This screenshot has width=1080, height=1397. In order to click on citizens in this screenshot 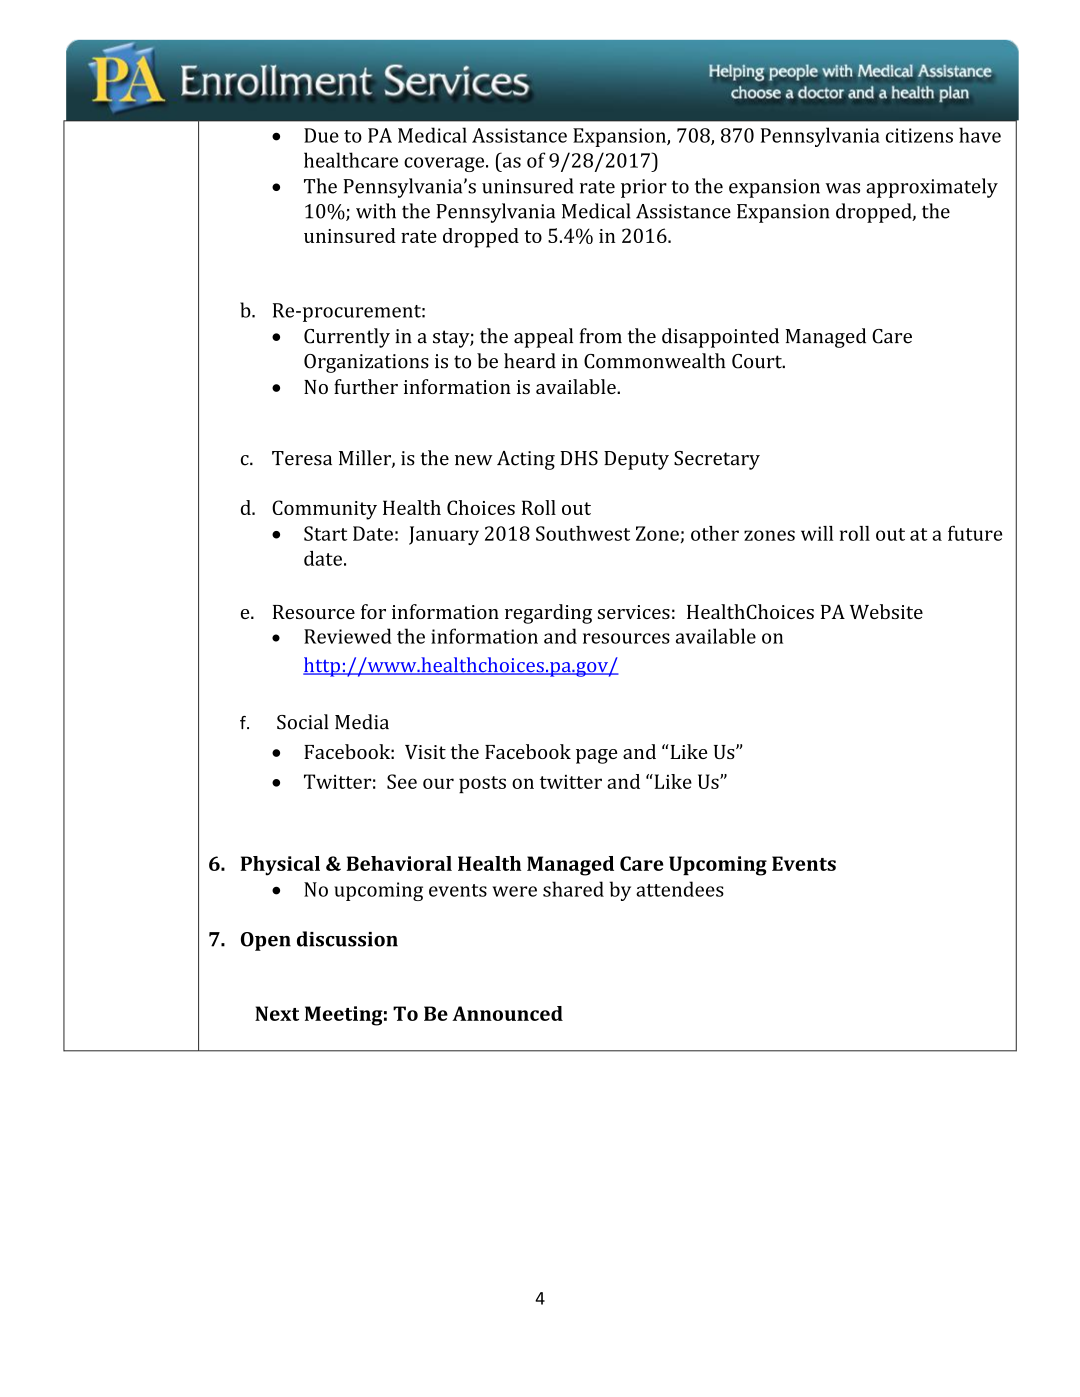, I will do `click(919, 135)`.
